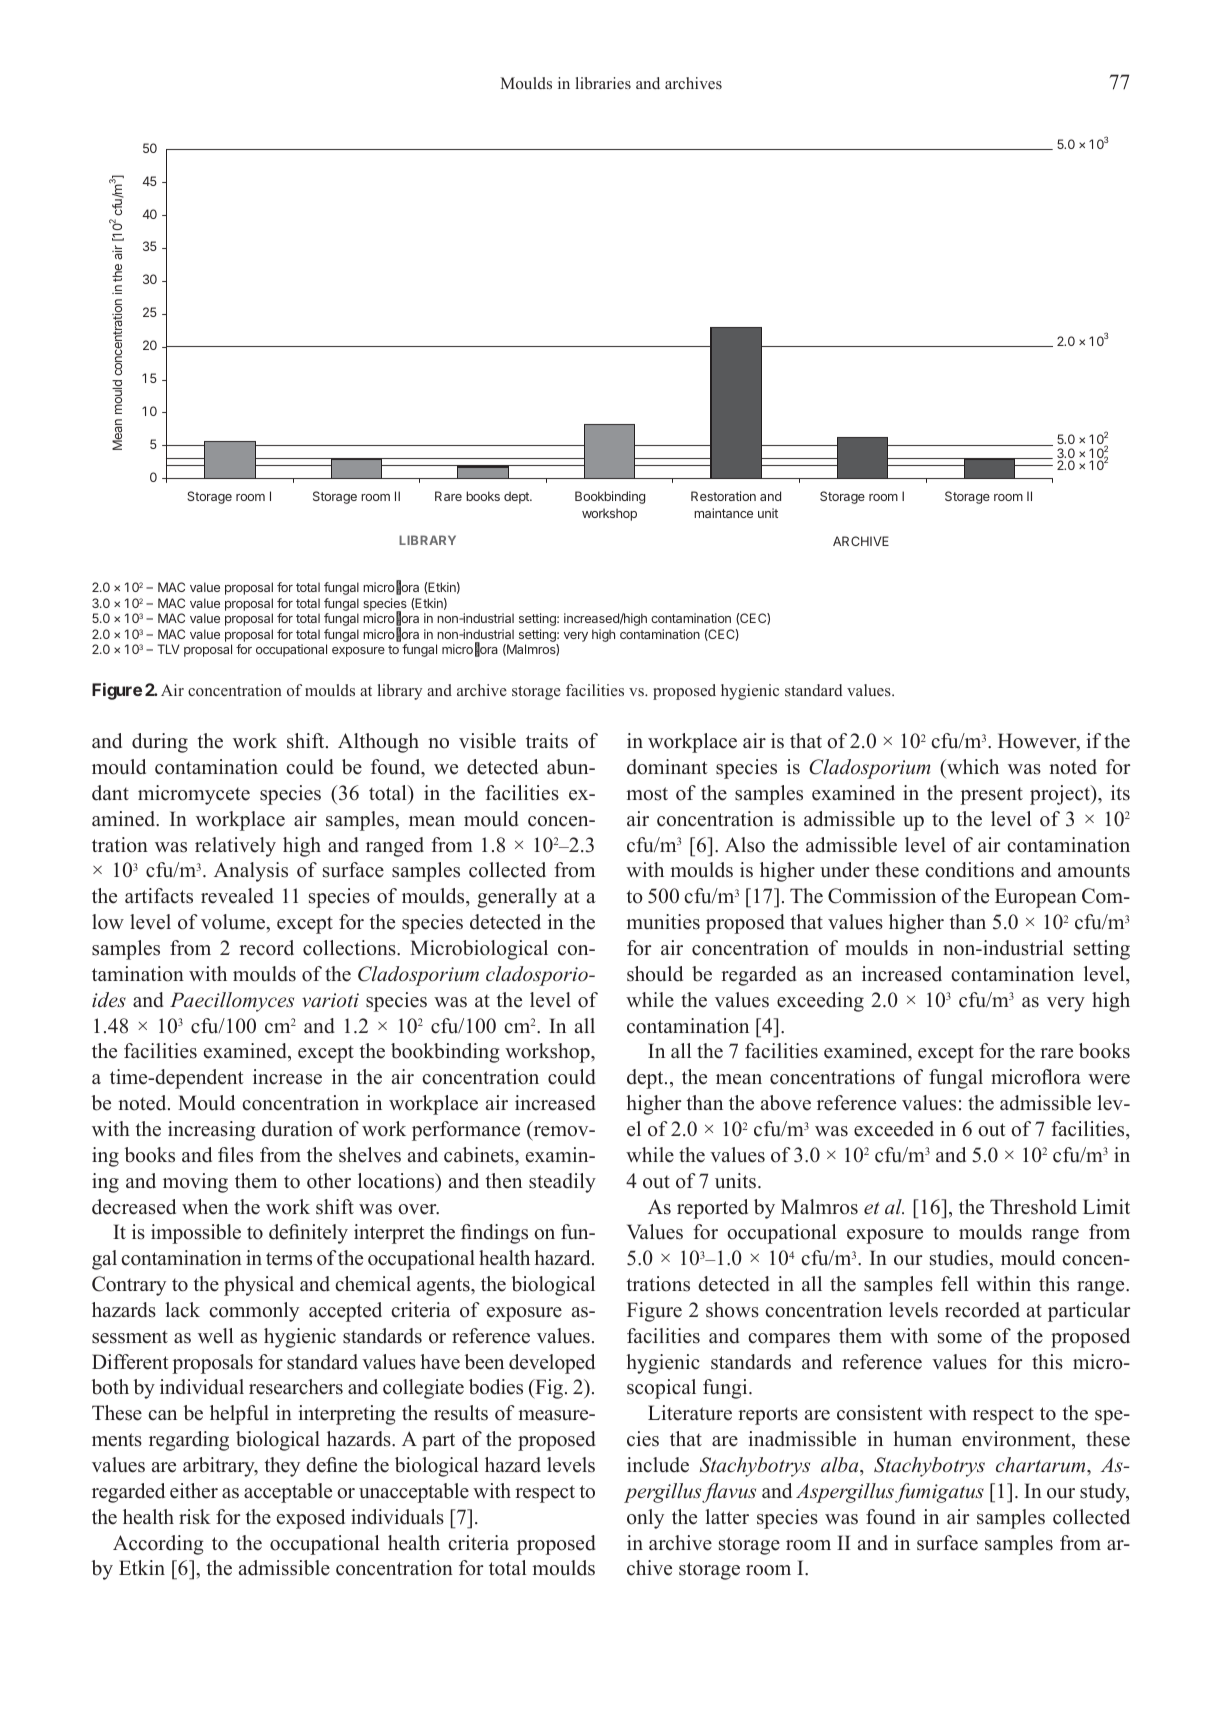  What do you see at coordinates (723, 496) in the document?
I see `Restoration` at bounding box center [723, 496].
